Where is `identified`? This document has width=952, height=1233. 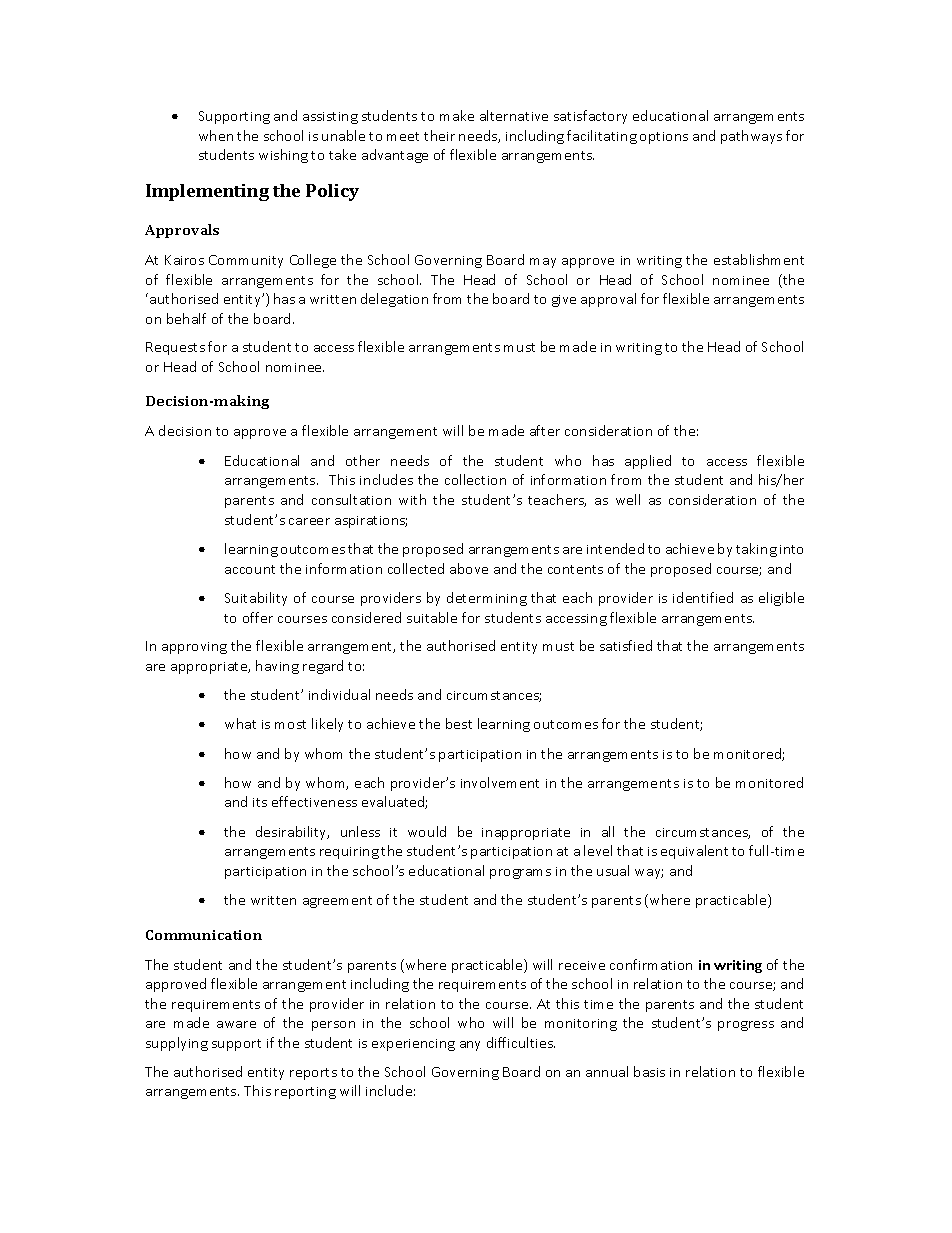
identified is located at coordinates (703, 597).
